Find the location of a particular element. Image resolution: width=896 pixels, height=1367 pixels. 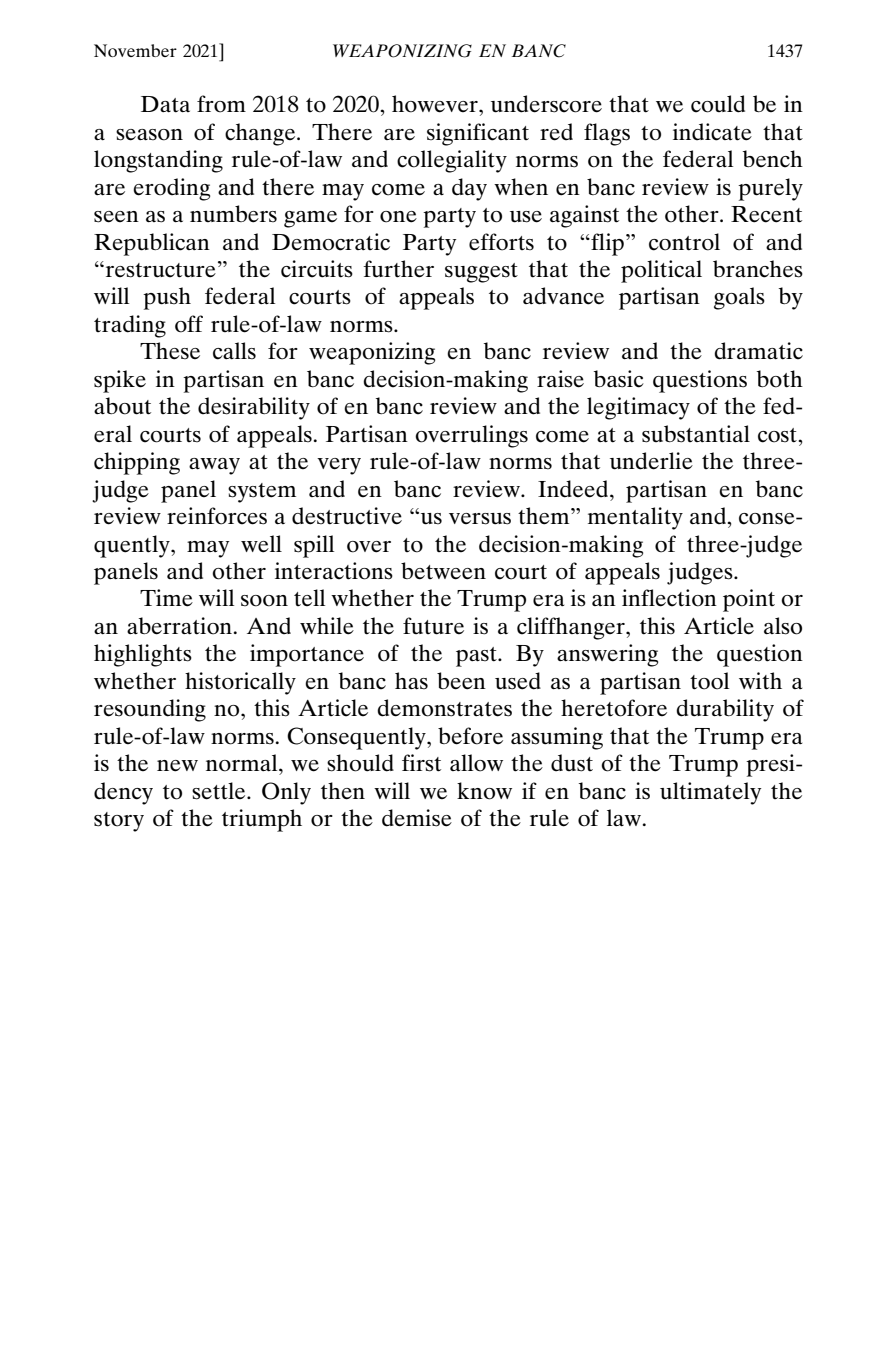

from is located at coordinates (221, 104).
